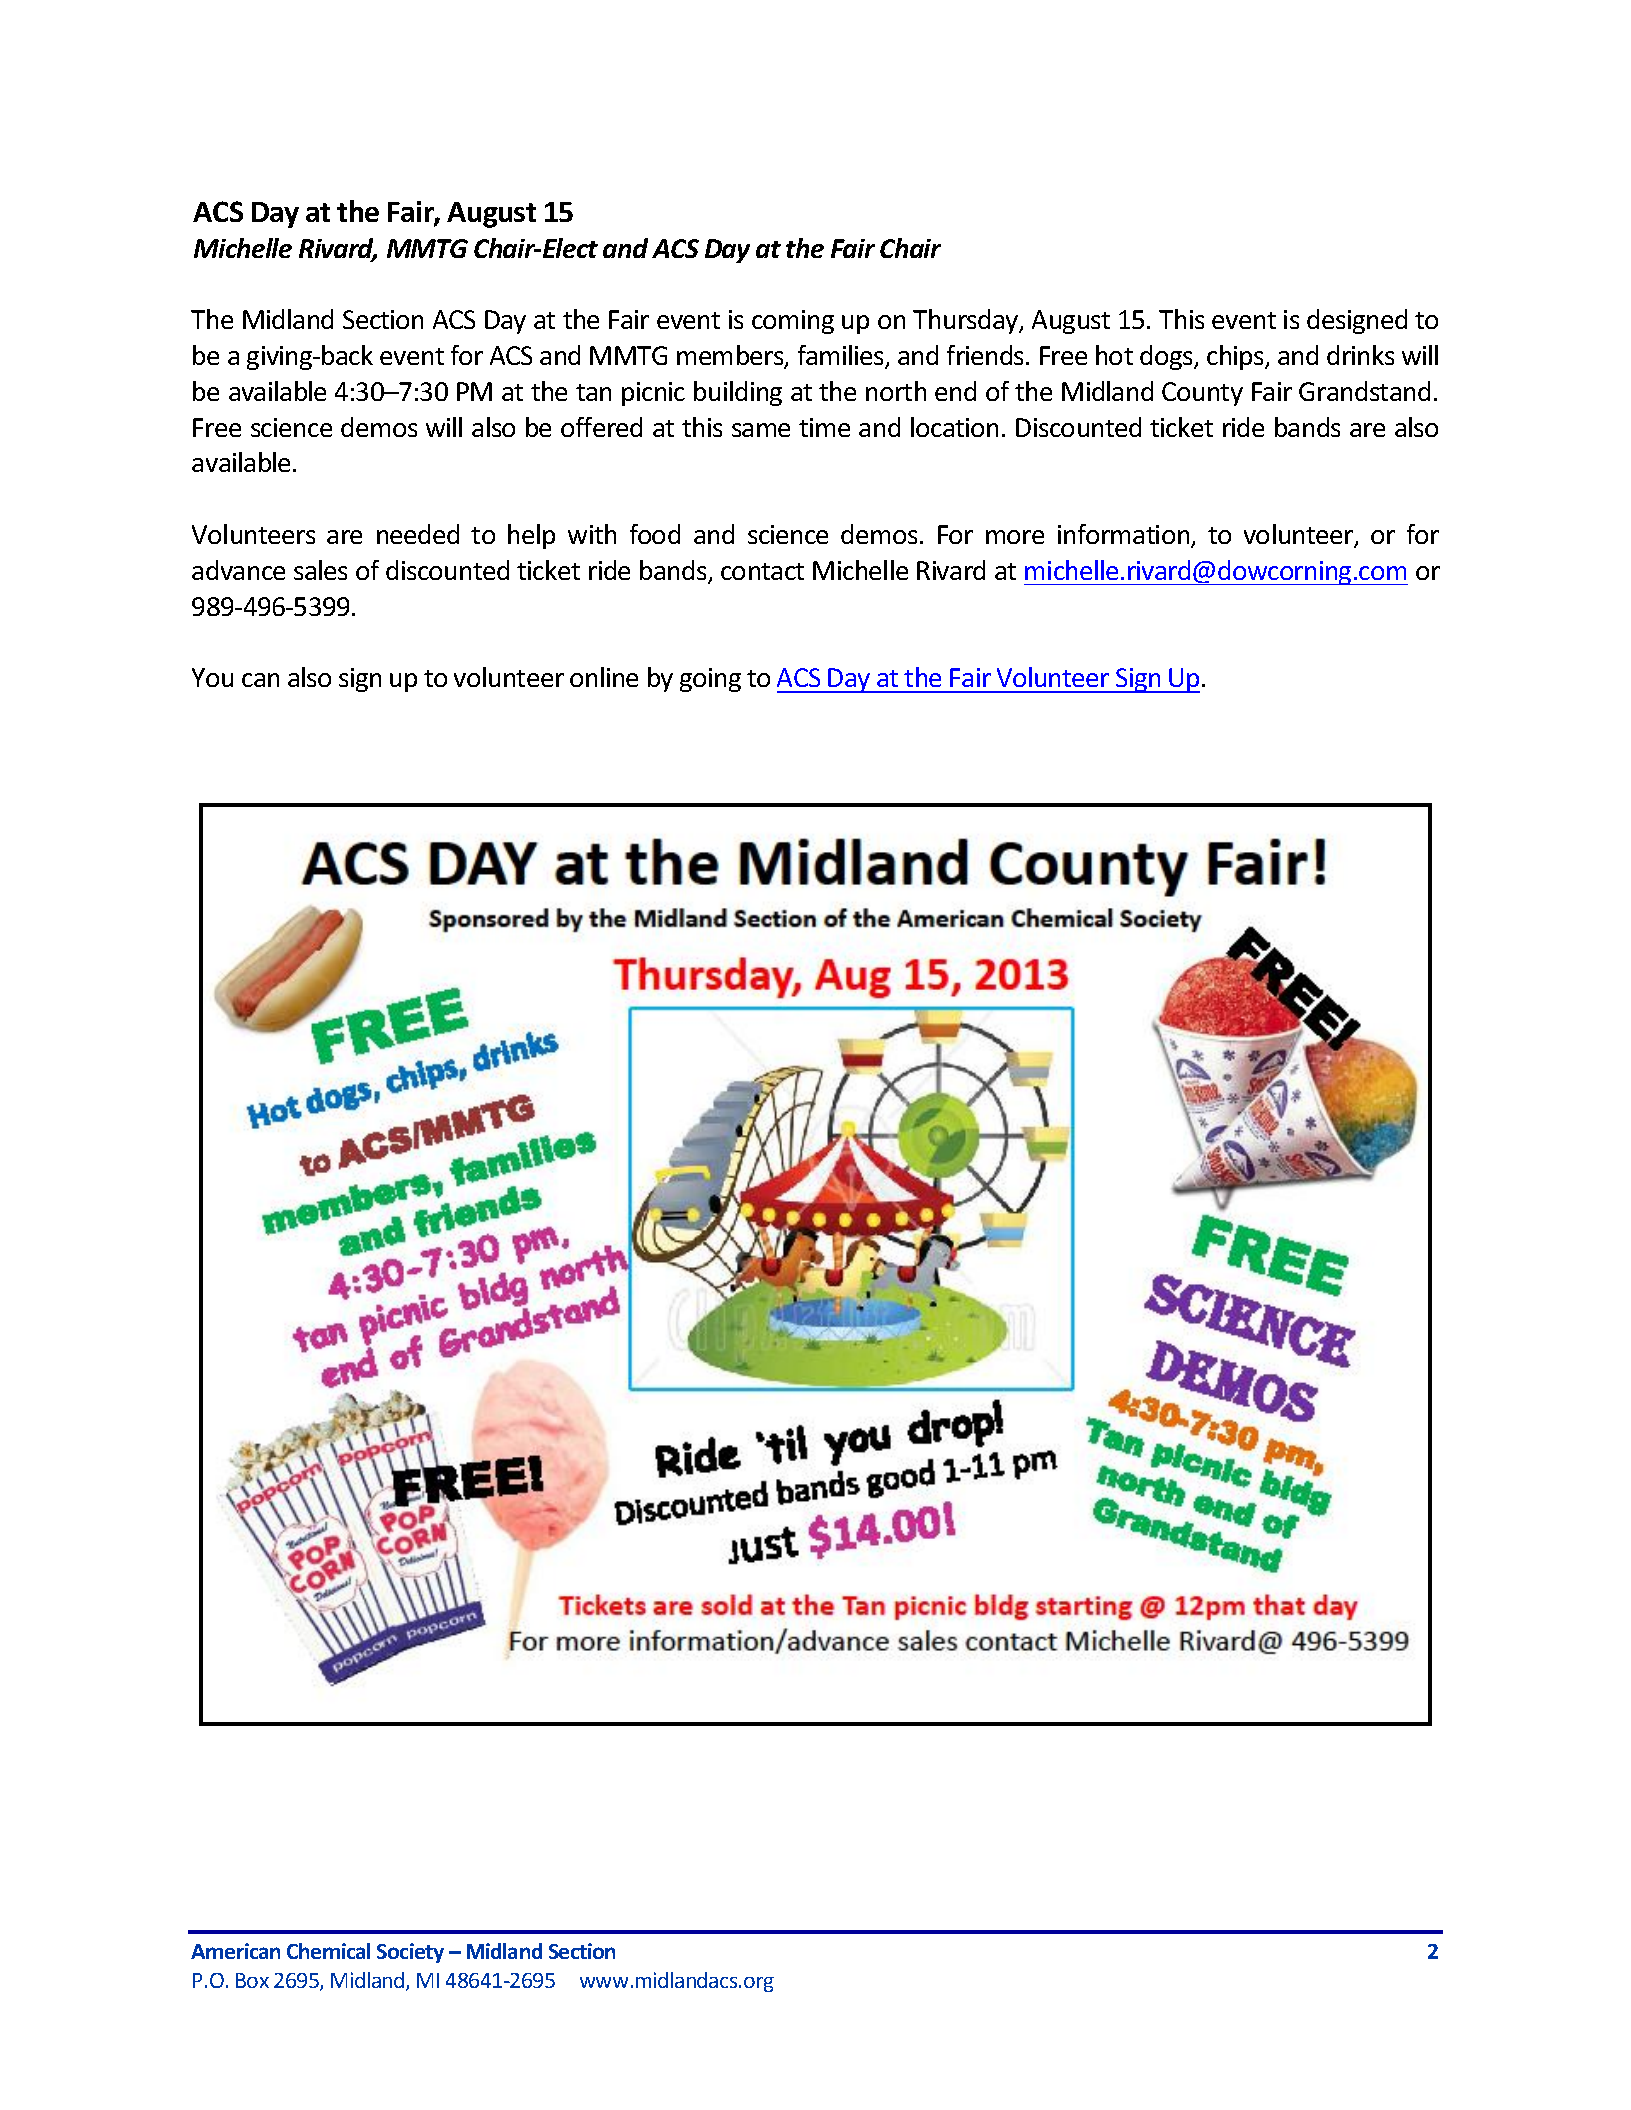 The image size is (1631, 2110). Describe the element at coordinates (842, 356) in the screenshot. I see `families` at that location.
